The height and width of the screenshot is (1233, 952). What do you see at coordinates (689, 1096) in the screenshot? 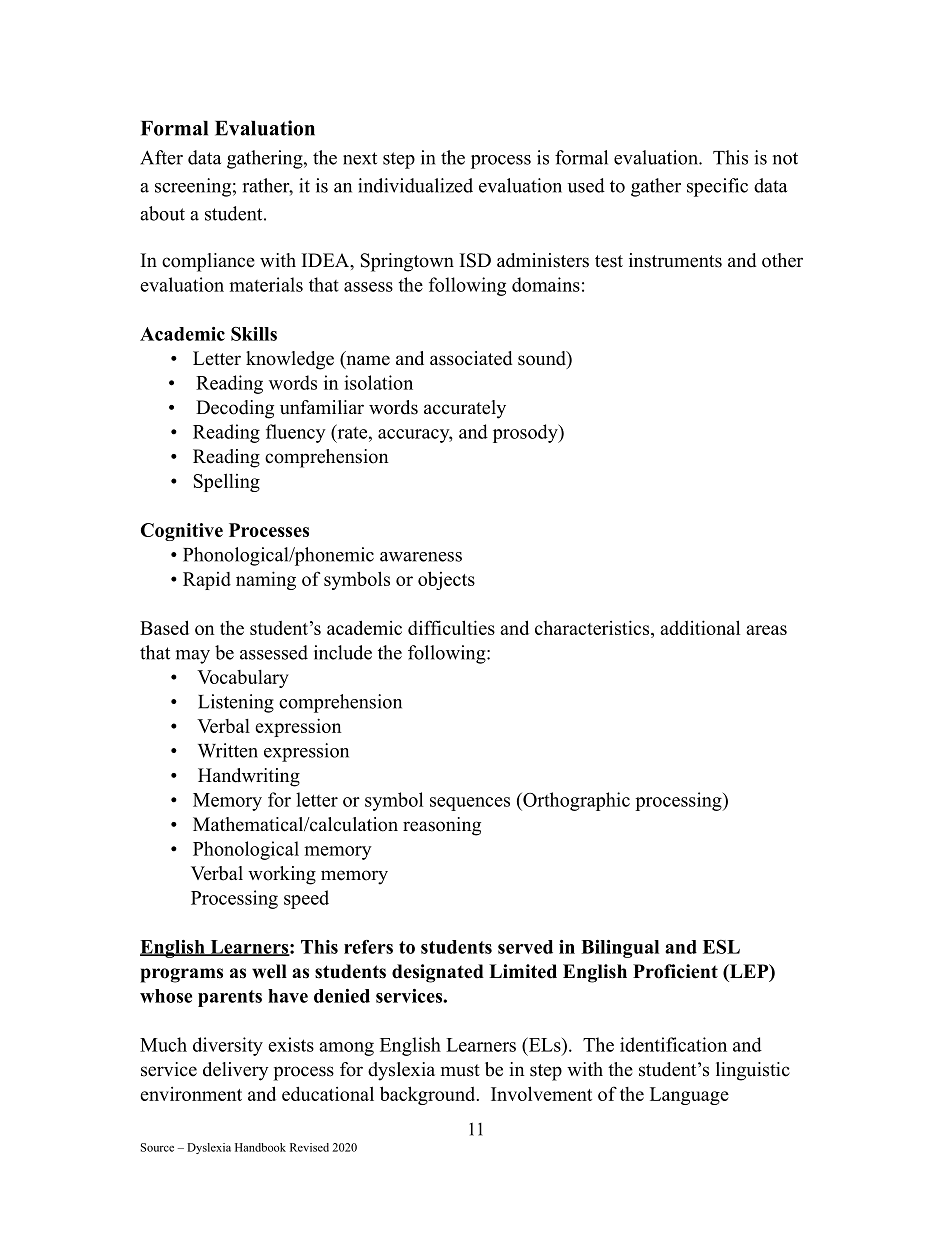
I see `Language` at bounding box center [689, 1096].
